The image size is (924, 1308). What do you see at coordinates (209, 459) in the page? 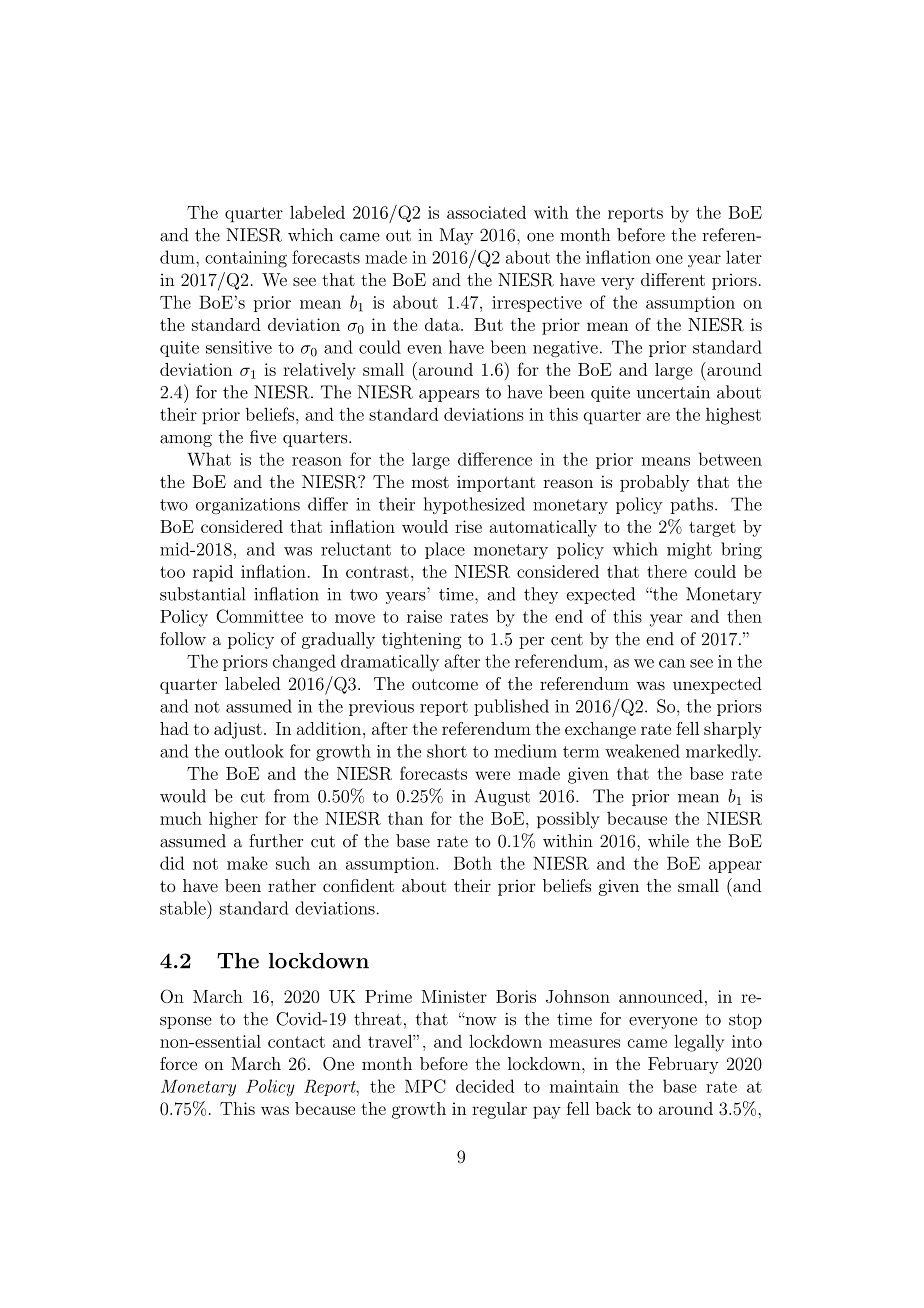
I see `What` at bounding box center [209, 459].
